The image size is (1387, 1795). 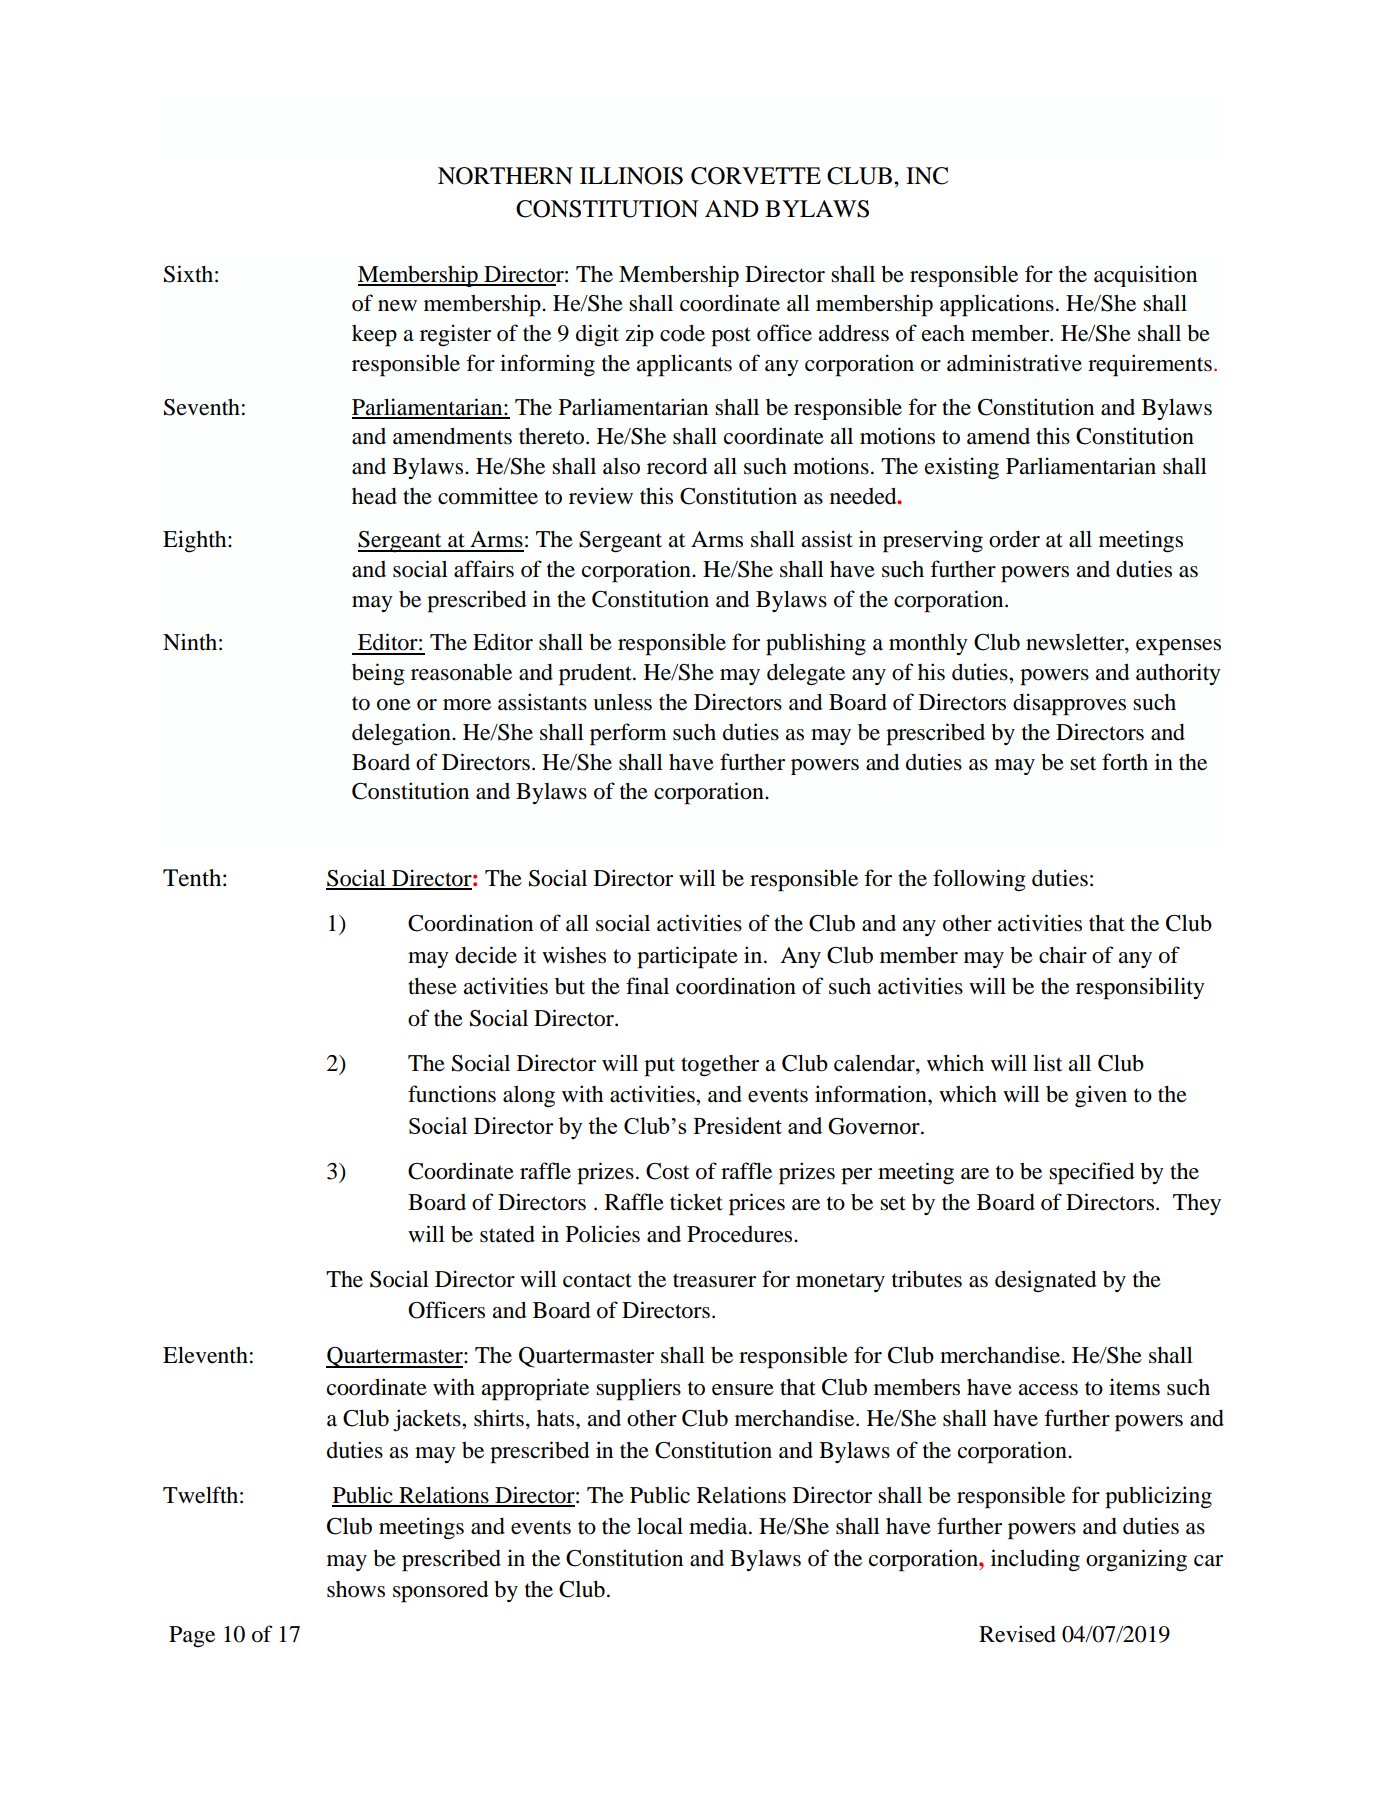 I want to click on media, so click(x=719, y=1526).
